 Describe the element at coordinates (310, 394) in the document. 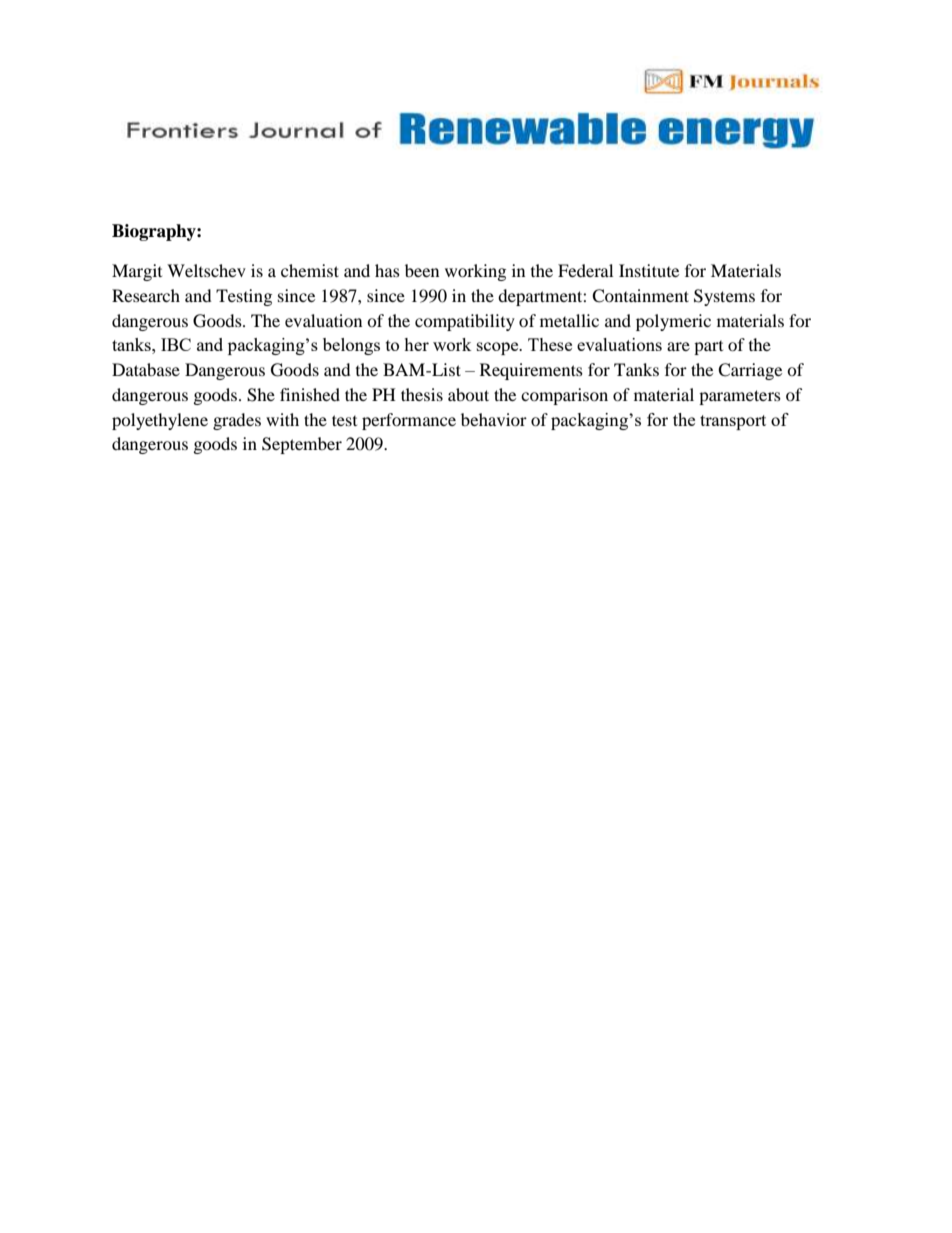

I see `finished` at that location.
